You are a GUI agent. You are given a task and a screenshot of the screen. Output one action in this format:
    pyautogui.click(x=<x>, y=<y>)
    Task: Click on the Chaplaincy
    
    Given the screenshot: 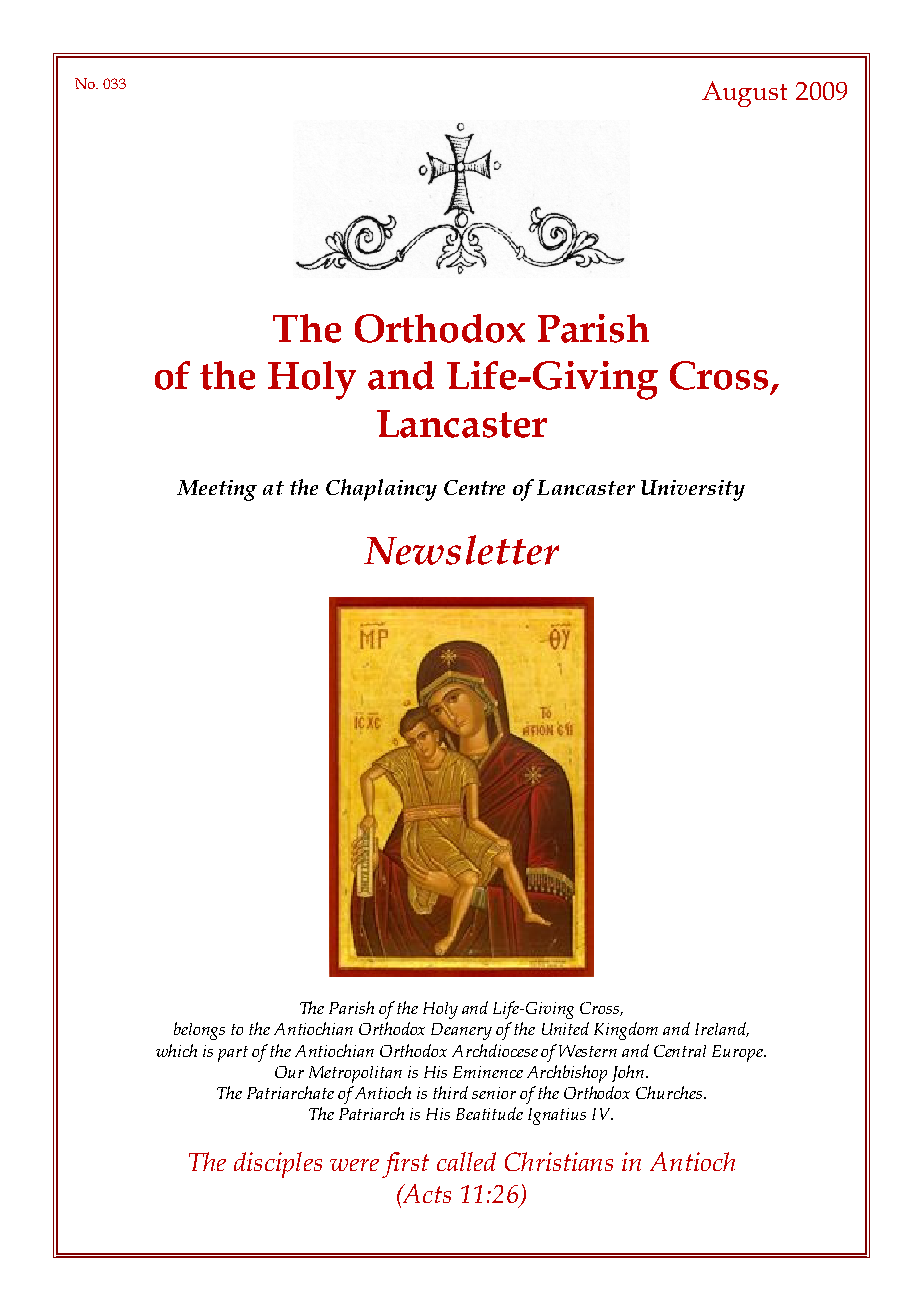 What is the action you would take?
    pyautogui.click(x=381, y=490)
